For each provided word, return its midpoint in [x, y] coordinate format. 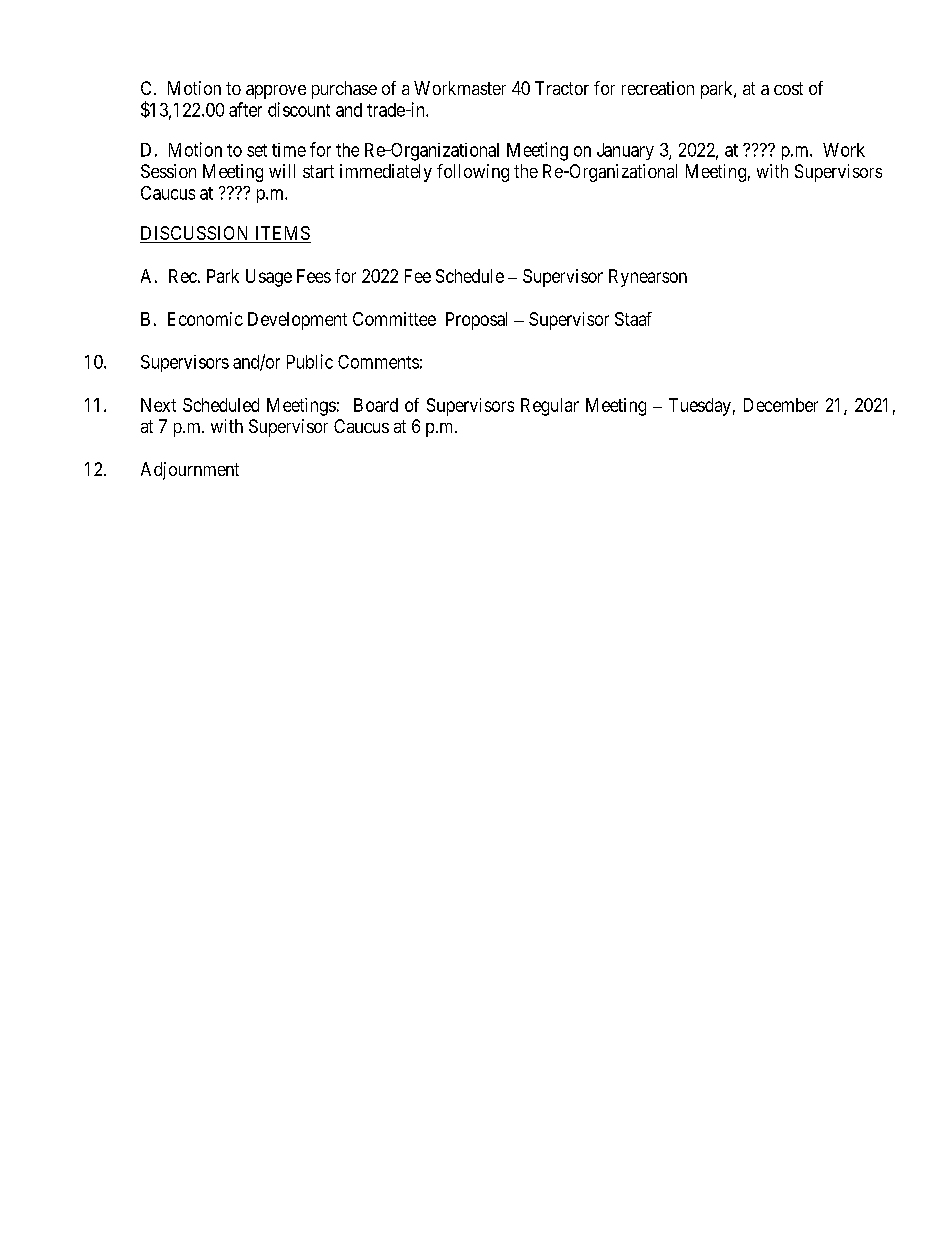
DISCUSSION [194, 233]
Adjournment [190, 471]
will [282, 171]
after [245, 109]
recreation [658, 88]
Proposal [476, 321]
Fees [314, 276]
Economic [205, 319]
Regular [550, 407]
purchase [344, 90]
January [625, 151]
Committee [394, 319]
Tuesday [700, 407]
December [781, 405]
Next [158, 405]
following [473, 173]
